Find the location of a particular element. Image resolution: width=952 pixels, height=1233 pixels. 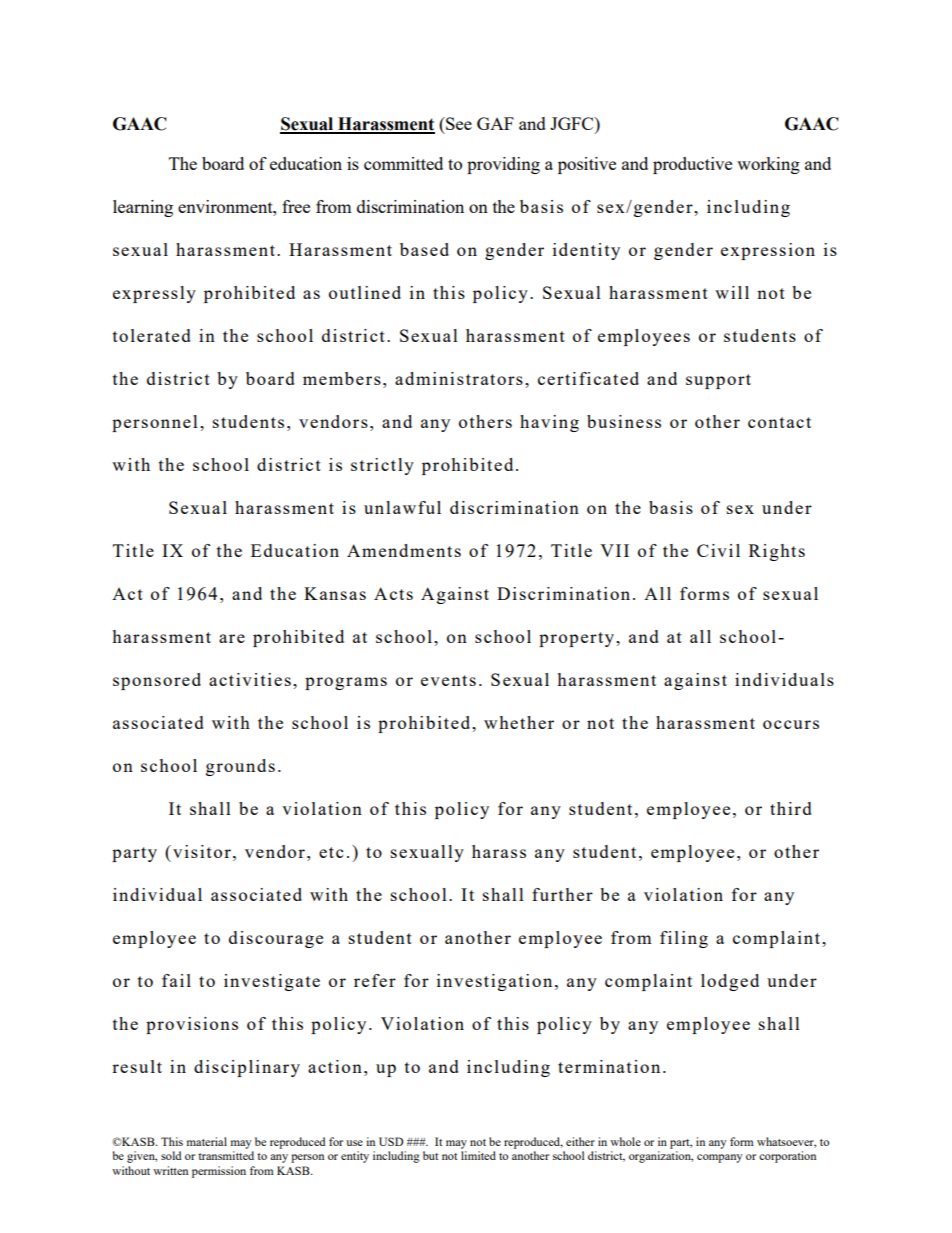

administrators is located at coordinates (459, 378).
